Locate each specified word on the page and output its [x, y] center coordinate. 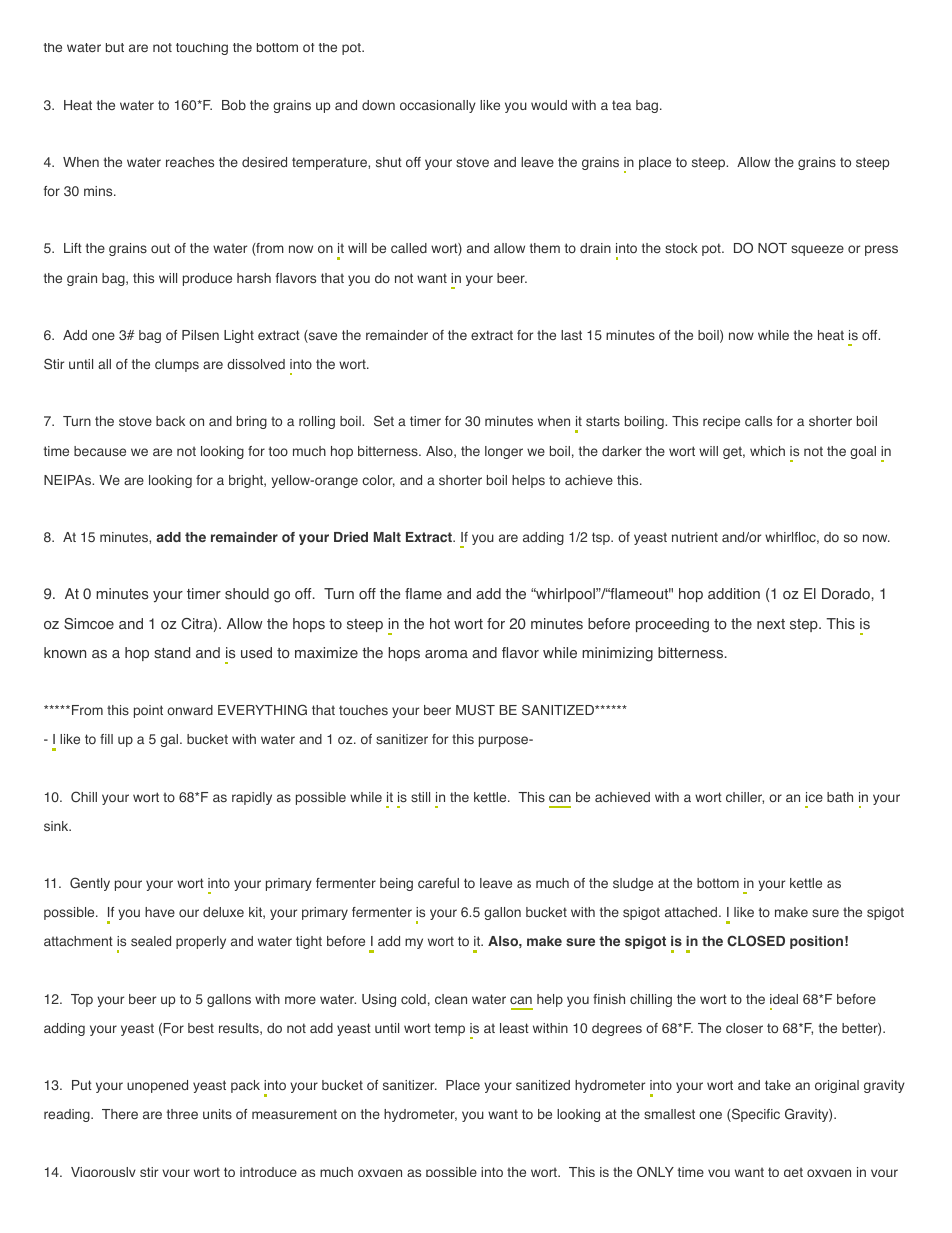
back [170, 421]
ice [814, 797]
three [182, 1114]
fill [106, 739]
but [115, 47]
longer [504, 452]
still [420, 797]
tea [621, 105]
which [767, 451]
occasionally [438, 106]
